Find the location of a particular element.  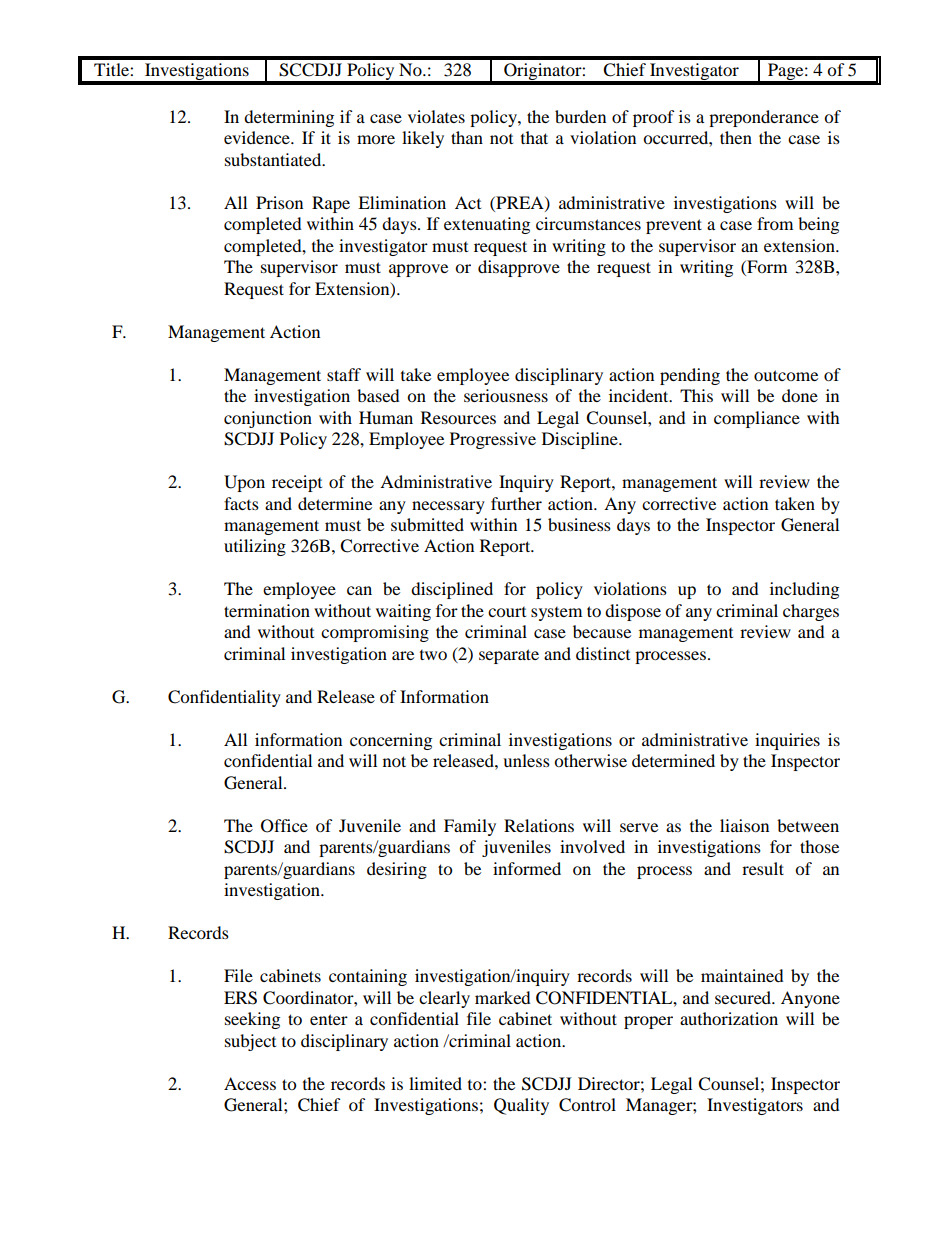

Access is located at coordinates (250, 1083).
